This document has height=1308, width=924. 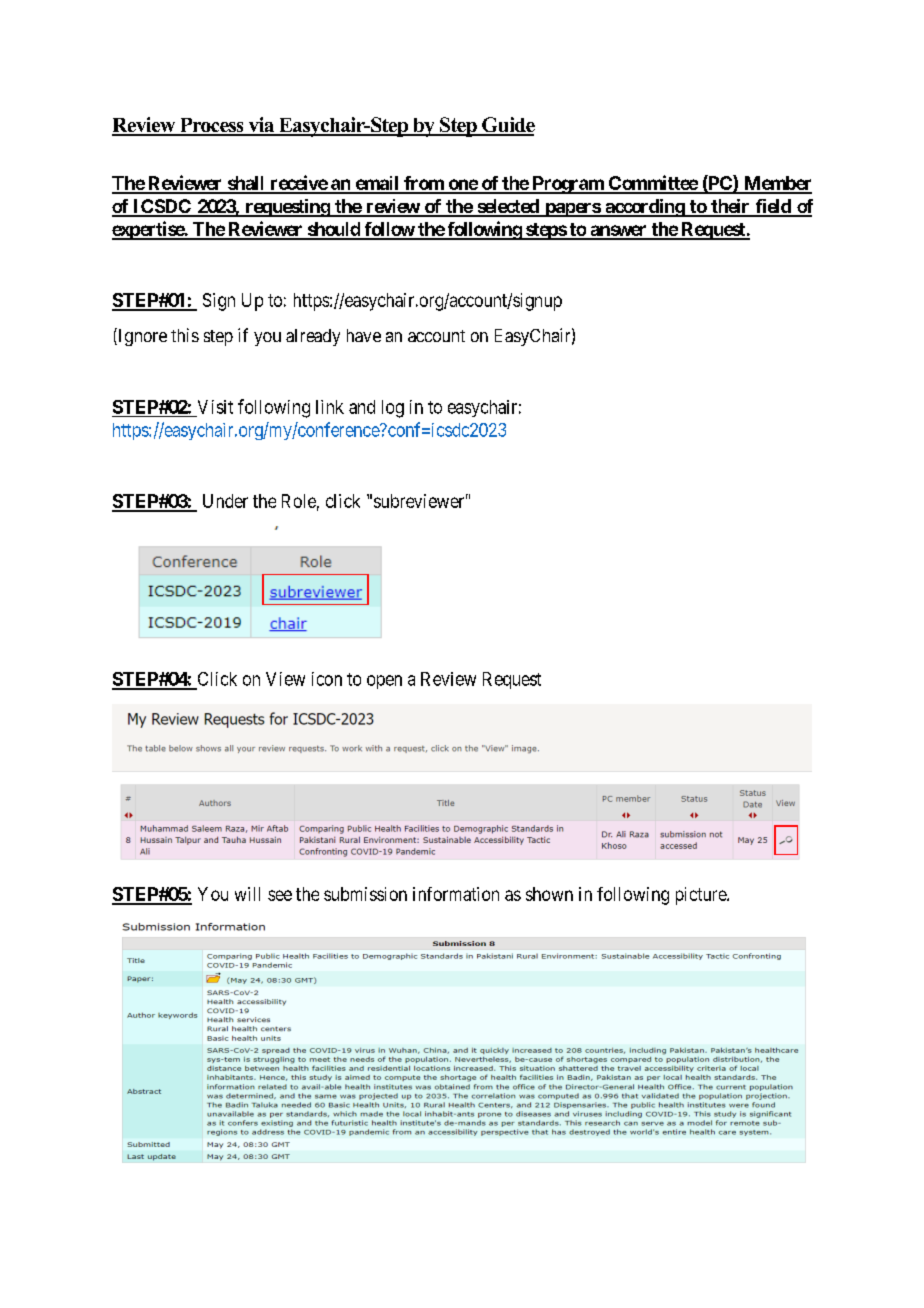 What do you see at coordinates (225, 501) in the document?
I see `Under` at bounding box center [225, 501].
